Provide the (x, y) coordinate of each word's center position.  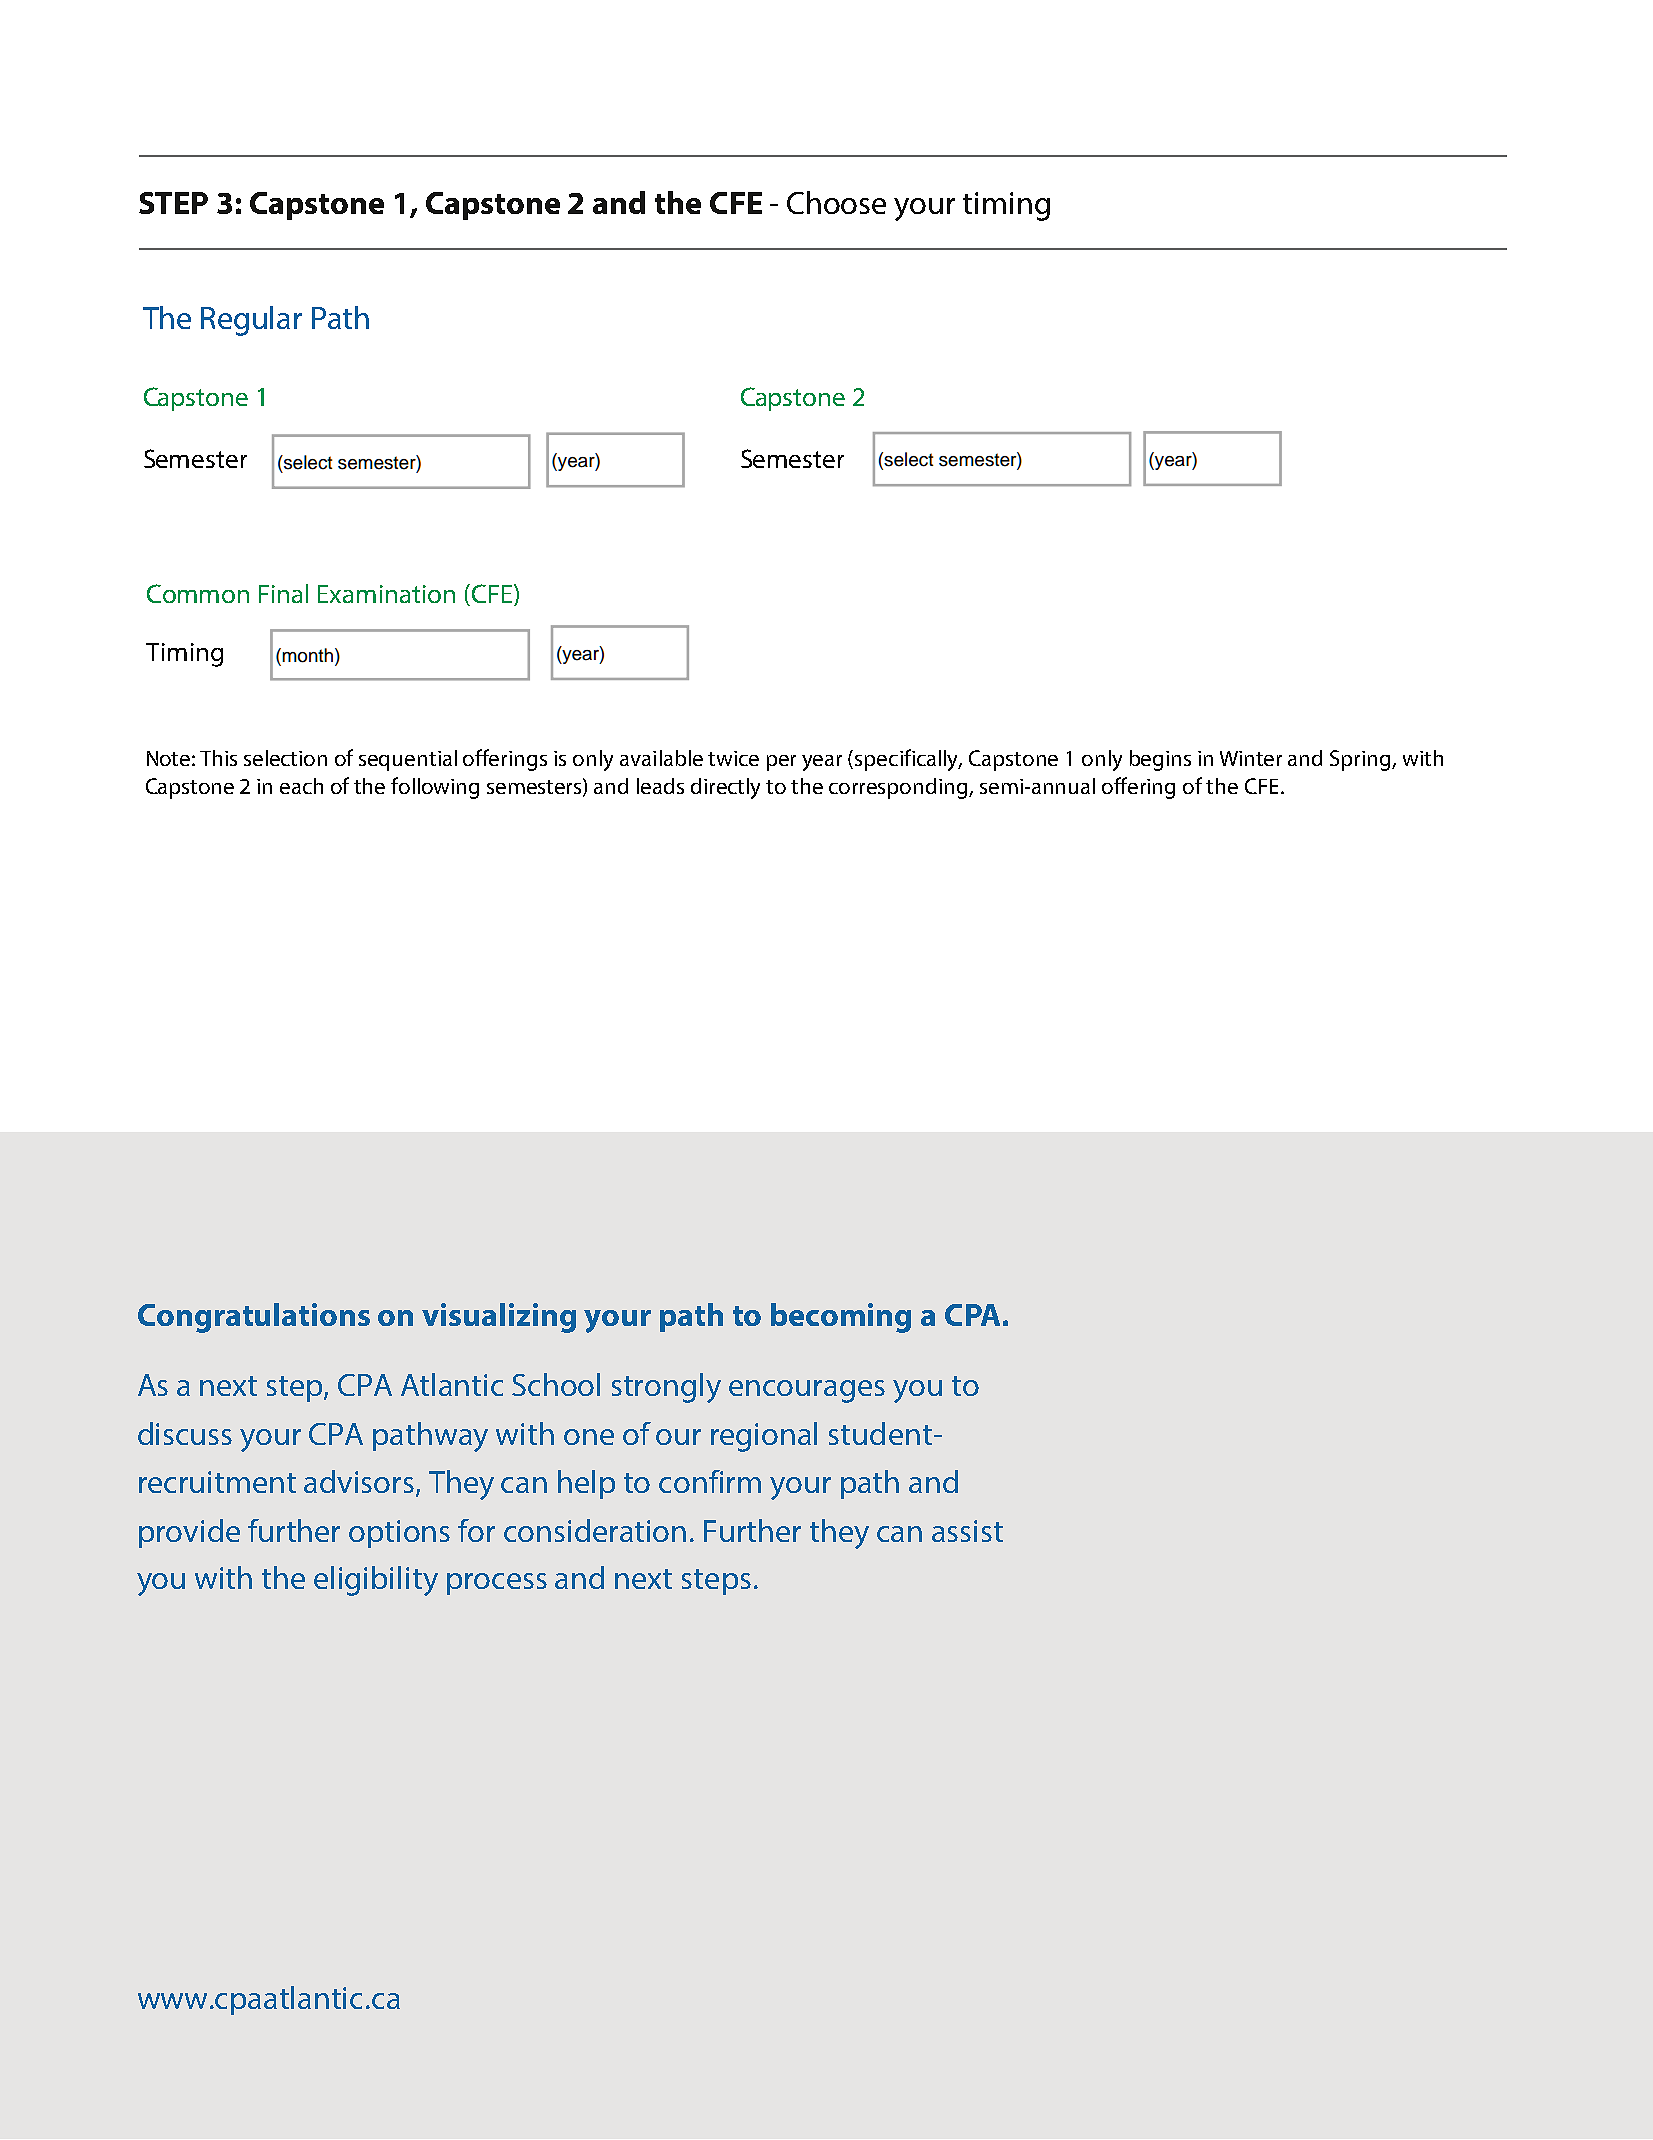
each (301, 786)
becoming (841, 1318)
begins (1160, 760)
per (781, 763)
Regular (251, 321)
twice (733, 758)
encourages (807, 1391)
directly (725, 788)
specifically (908, 760)
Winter (1251, 758)
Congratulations (254, 1318)
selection (285, 758)
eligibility (376, 1581)
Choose (836, 202)
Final (283, 593)
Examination (386, 594)
